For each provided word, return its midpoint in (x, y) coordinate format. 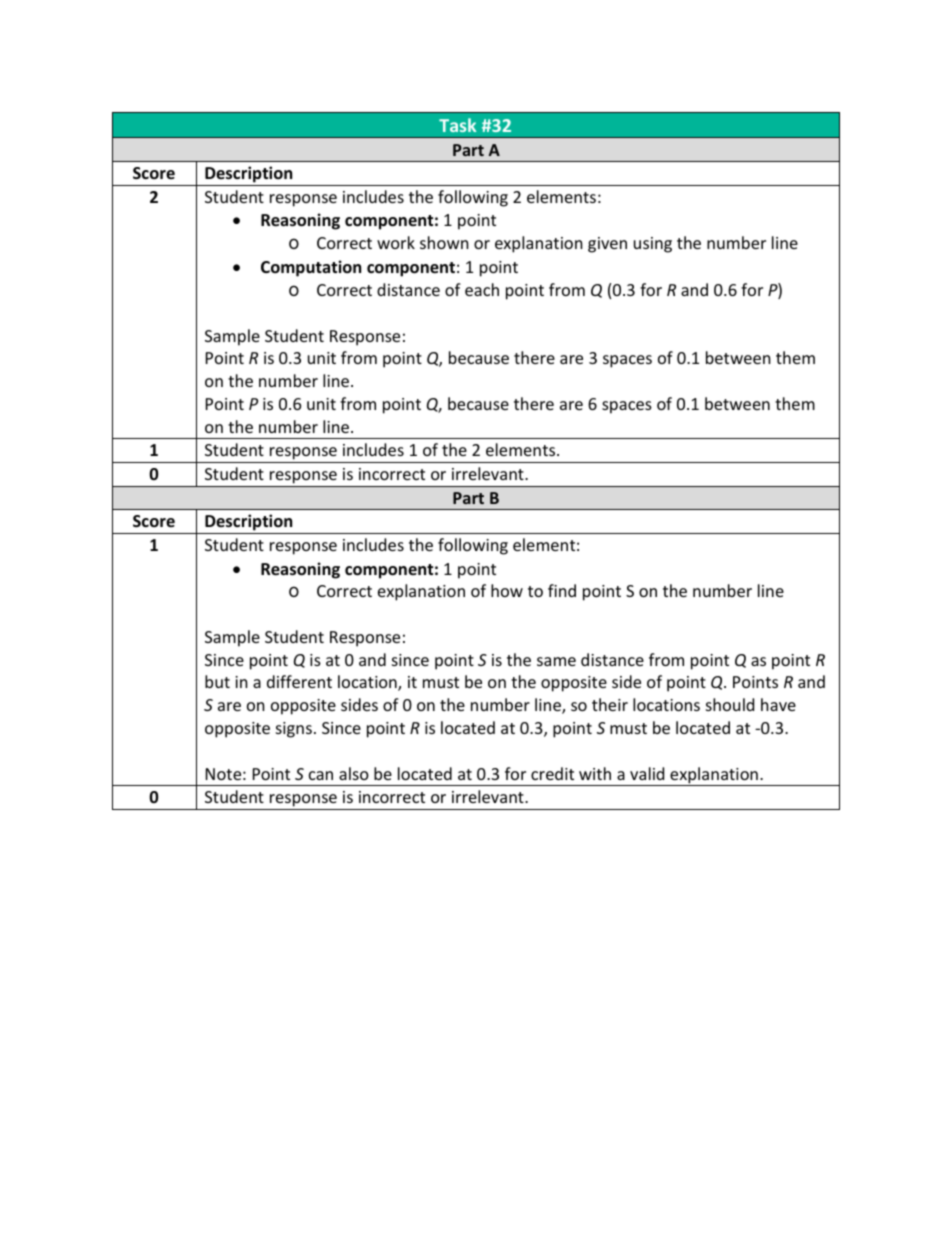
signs (294, 730)
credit (552, 773)
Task (457, 125)
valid (647, 773)
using (653, 245)
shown (444, 242)
